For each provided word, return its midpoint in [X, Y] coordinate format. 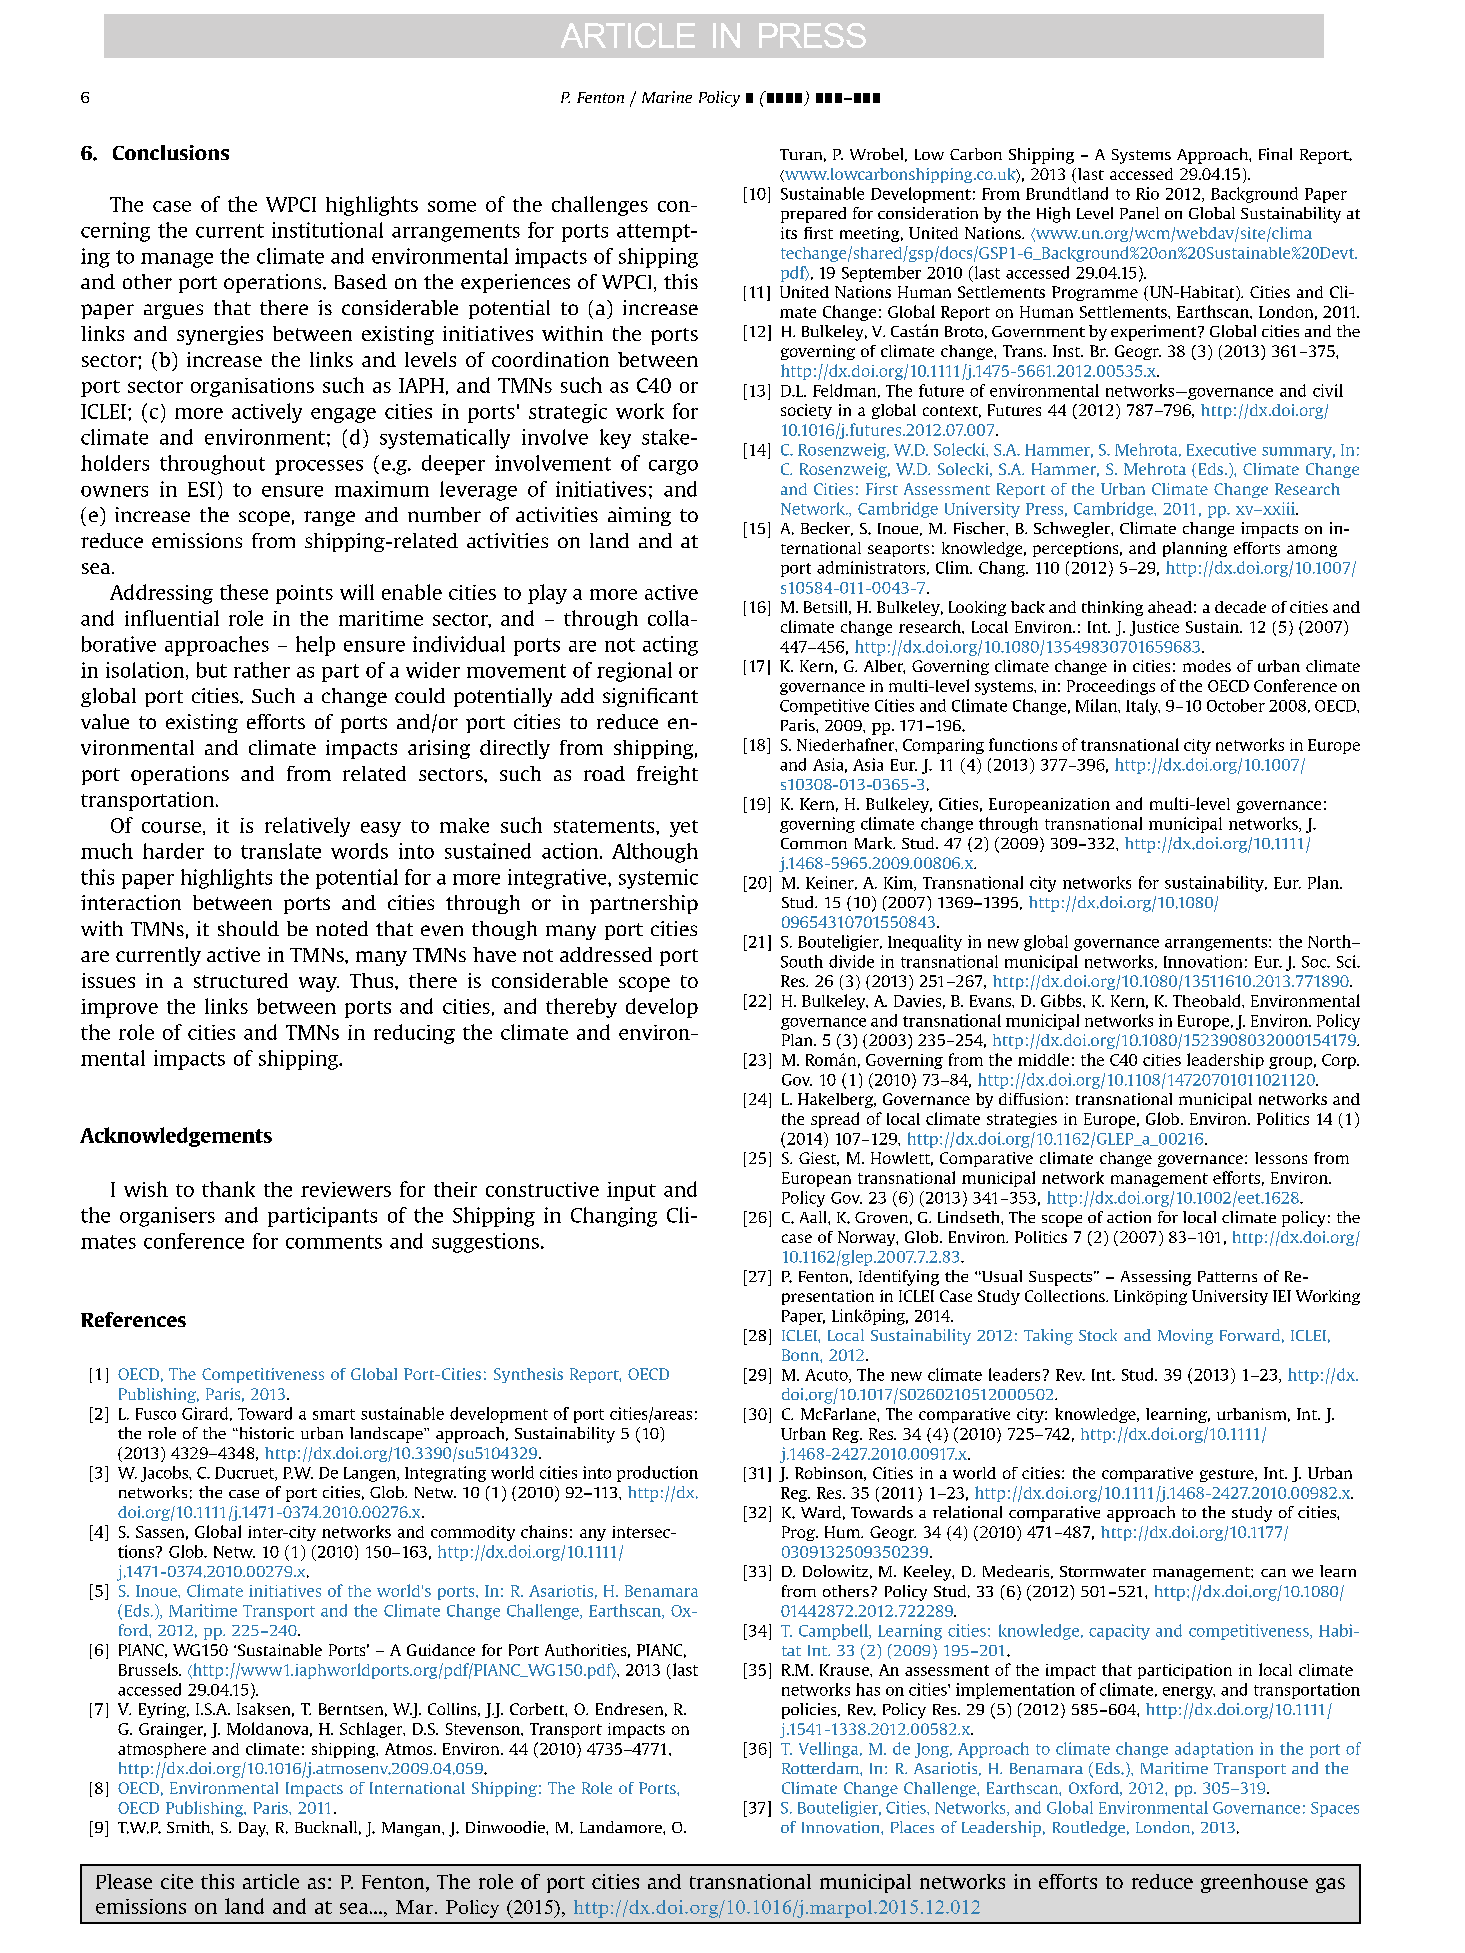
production [657, 1474]
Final [1275, 154]
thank [228, 1189]
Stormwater [1103, 1571]
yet [684, 828]
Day [253, 1829]
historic [265, 1433]
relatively [307, 827]
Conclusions [171, 152]
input [631, 1191]
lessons [1281, 1158]
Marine [667, 97]
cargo [673, 467]
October [1236, 705]
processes [319, 467]
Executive [1221, 449]
